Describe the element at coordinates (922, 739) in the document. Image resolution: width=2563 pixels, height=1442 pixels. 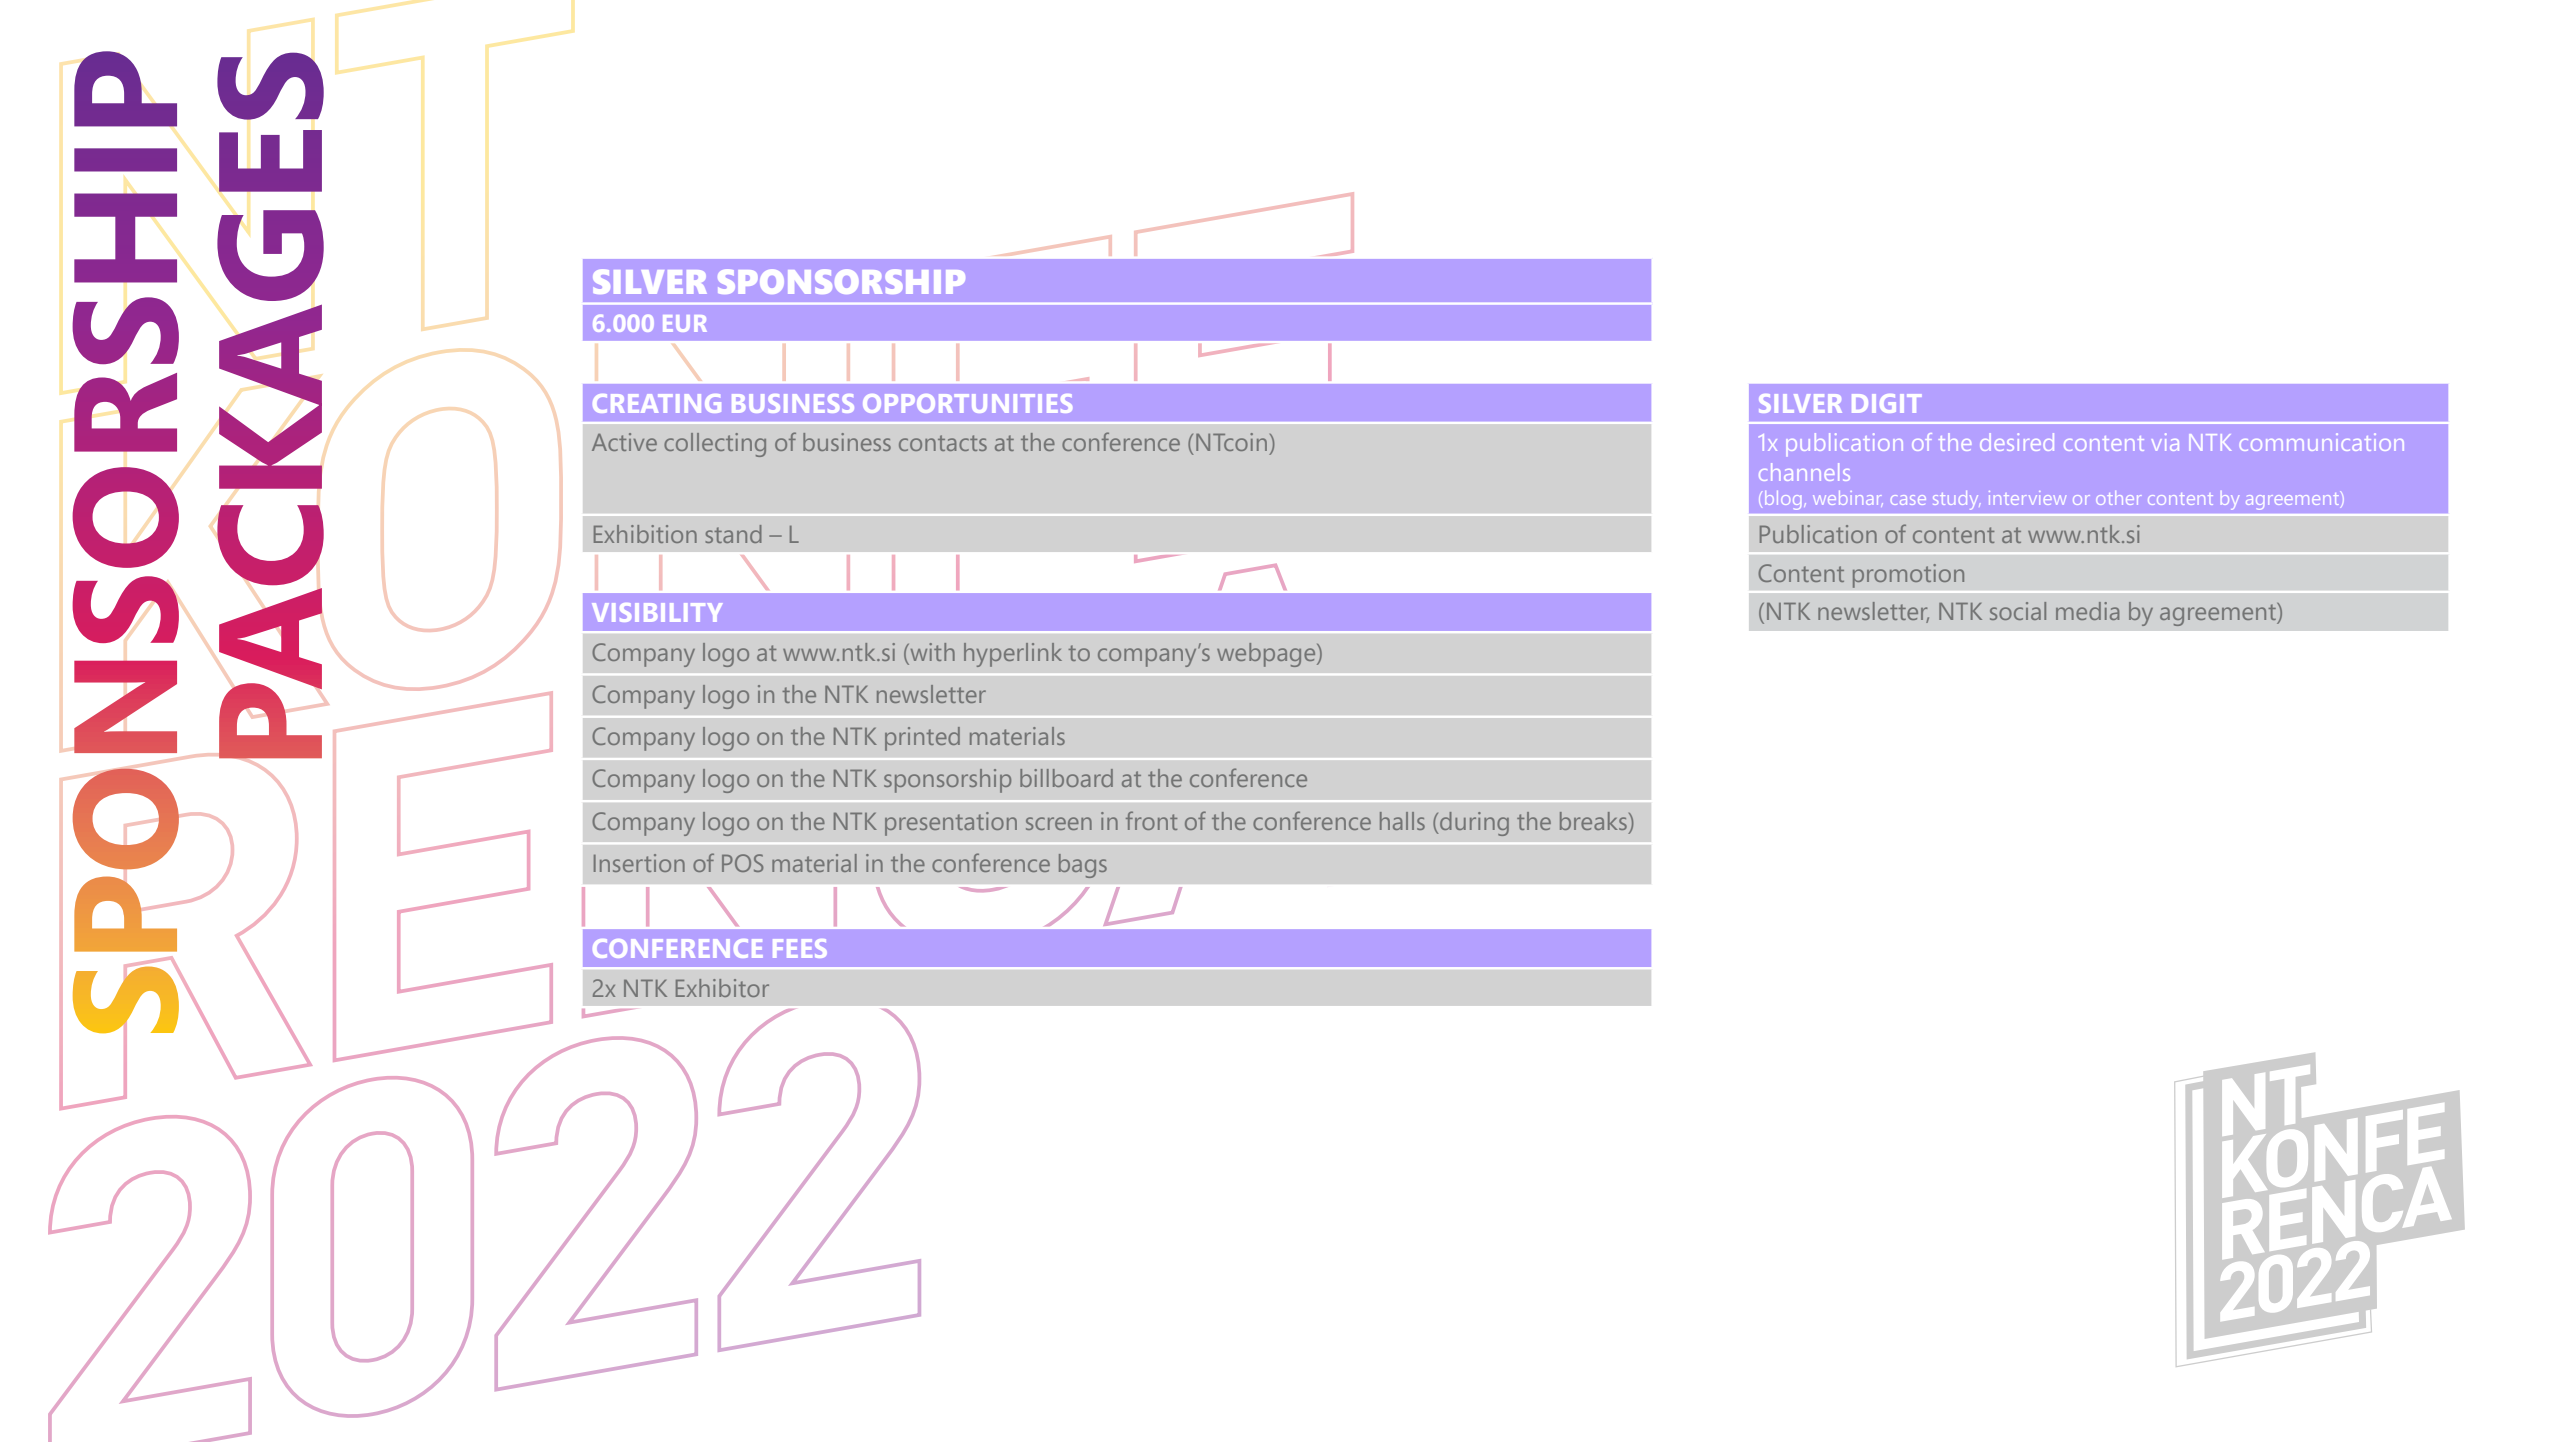
I see `printed` at that location.
